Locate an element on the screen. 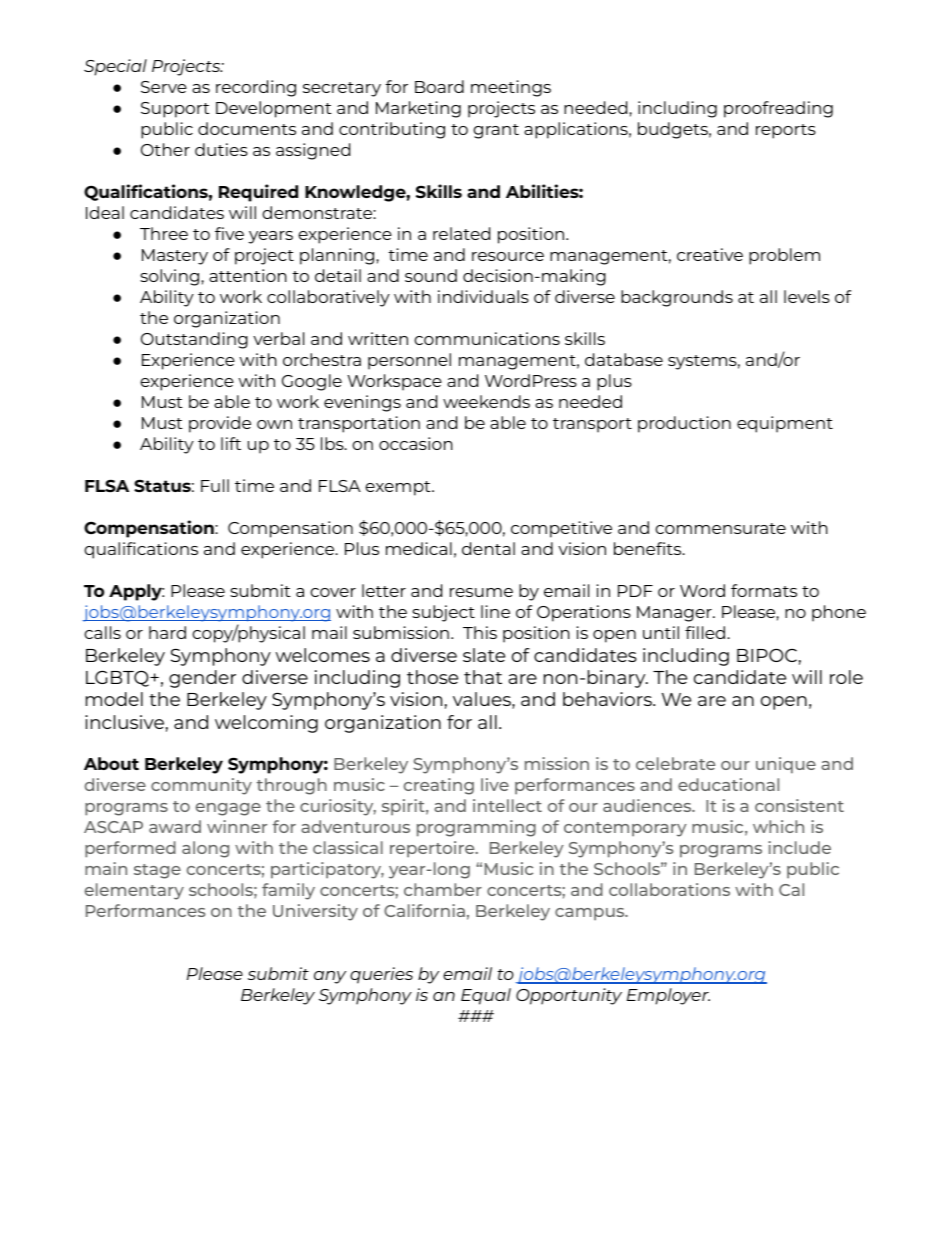 This screenshot has height=1233, width=952. Board is located at coordinates (439, 86).
